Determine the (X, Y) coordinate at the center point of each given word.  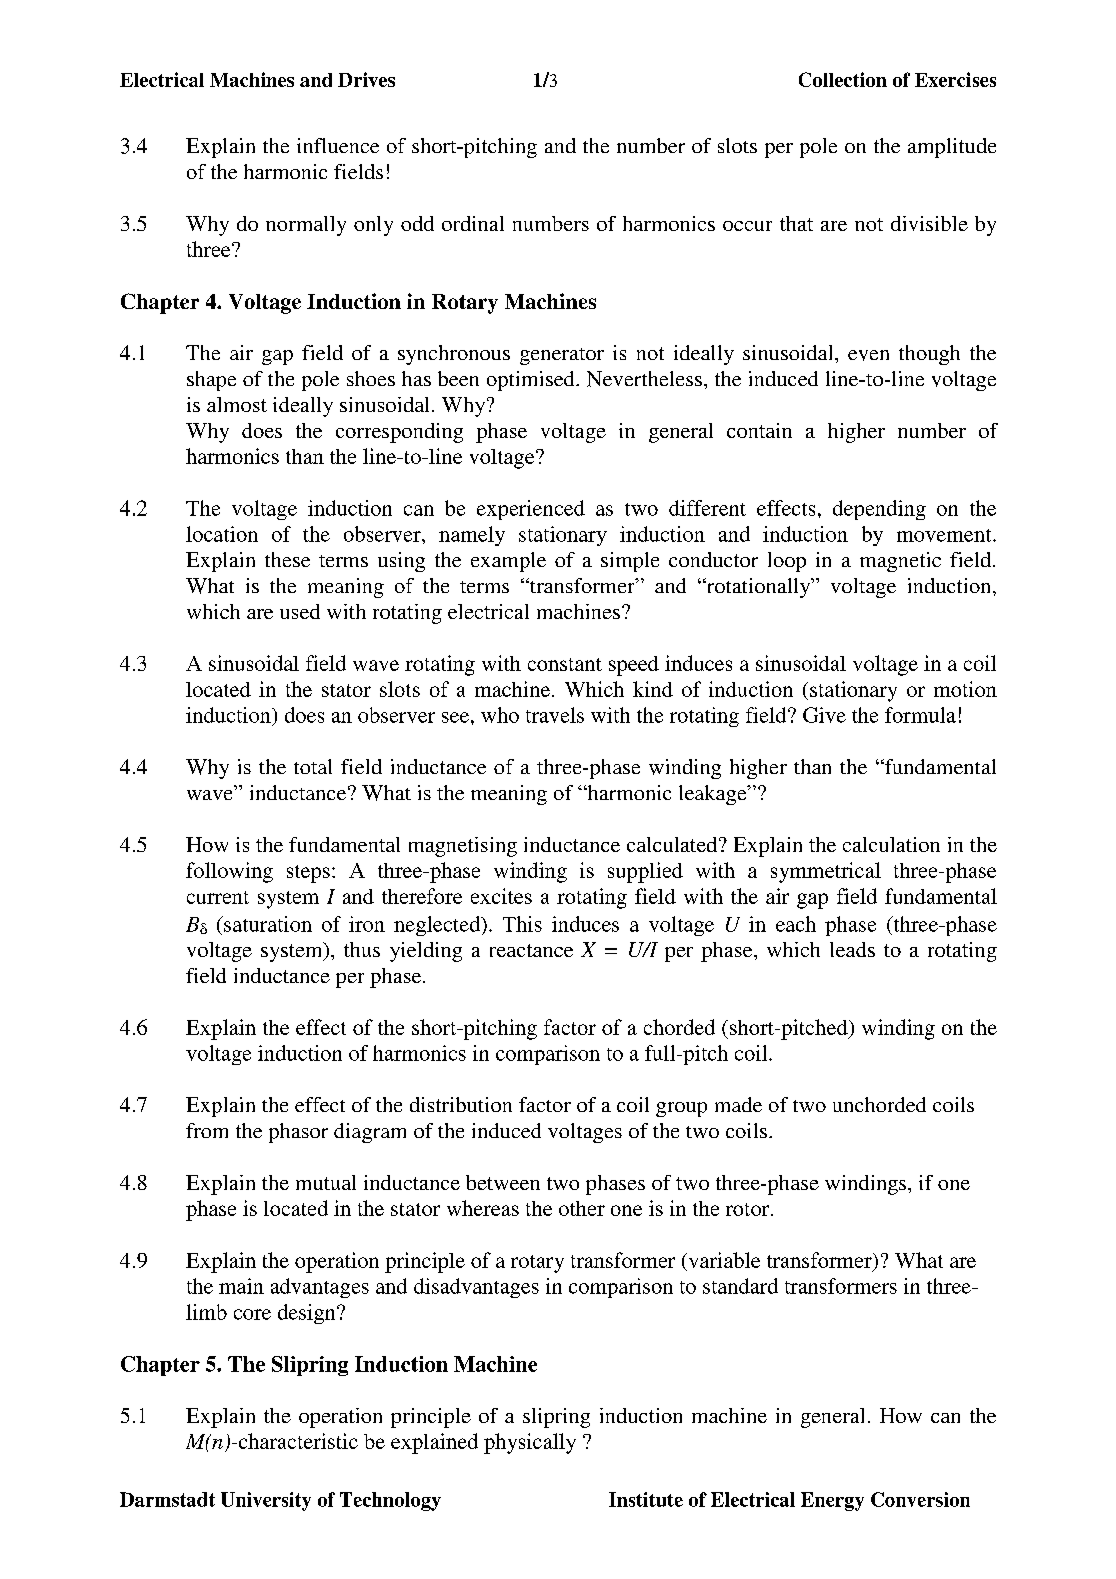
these (287, 559)
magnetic (900, 562)
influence (338, 145)
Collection (843, 79)
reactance (531, 950)
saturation (267, 924)
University (266, 1501)
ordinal (473, 223)
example (508, 562)
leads (852, 949)
